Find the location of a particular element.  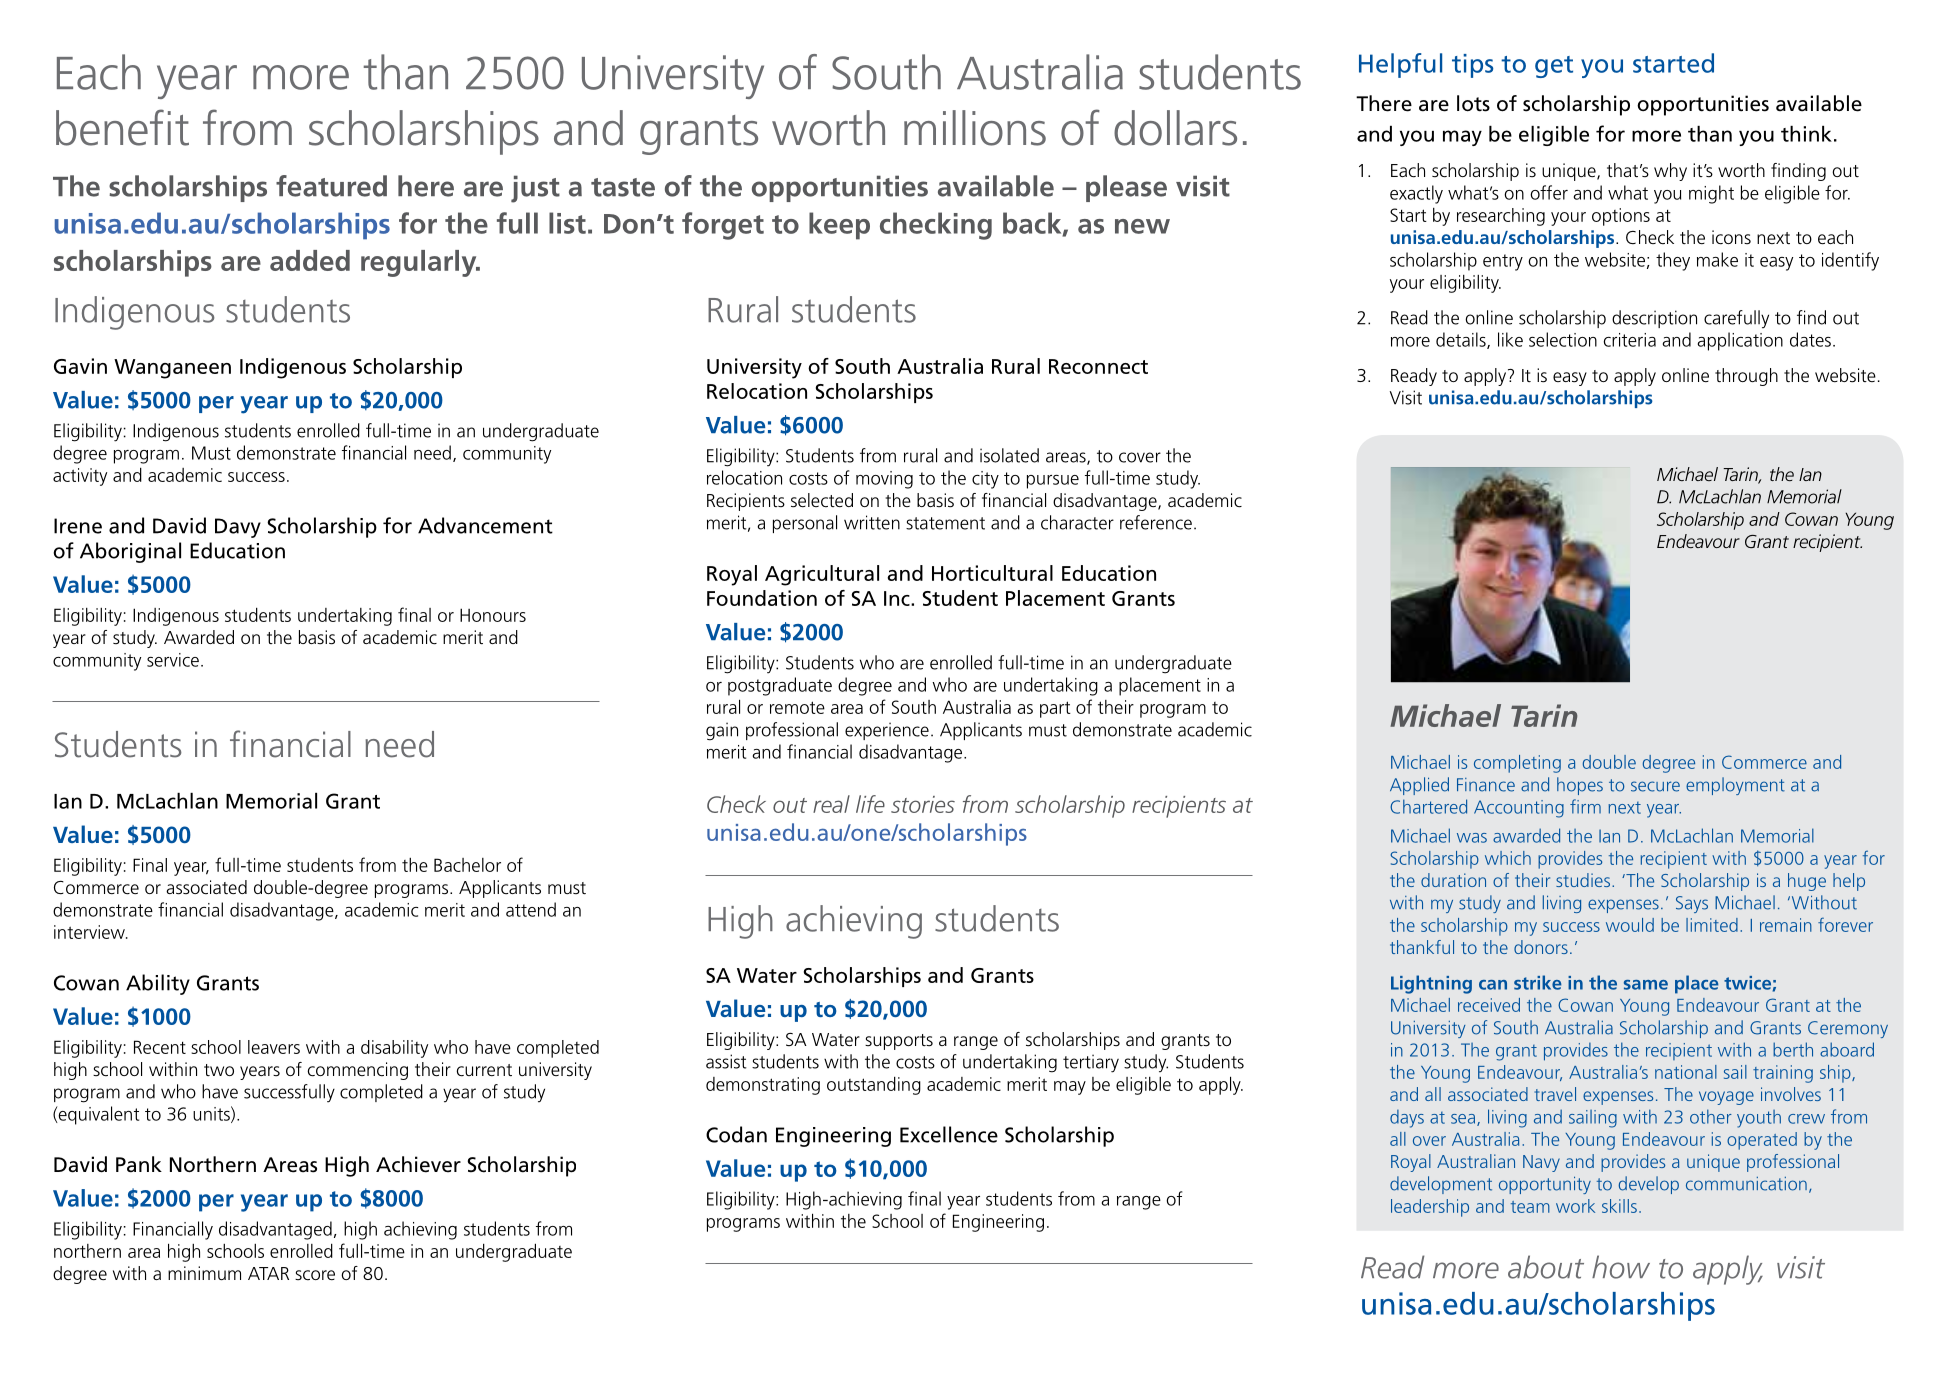

service is located at coordinates (173, 660).
